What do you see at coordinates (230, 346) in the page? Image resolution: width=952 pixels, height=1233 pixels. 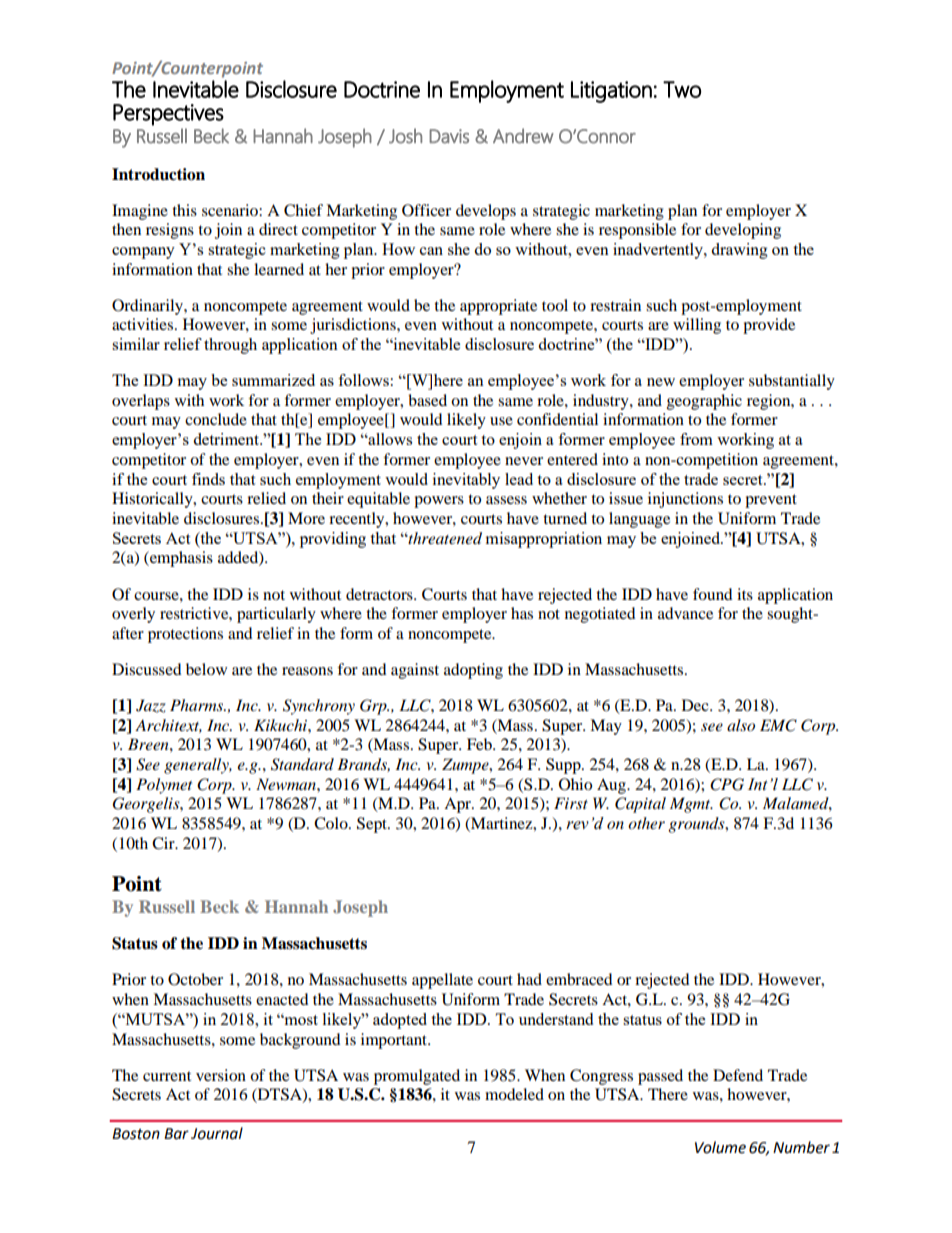 I see `through` at bounding box center [230, 346].
